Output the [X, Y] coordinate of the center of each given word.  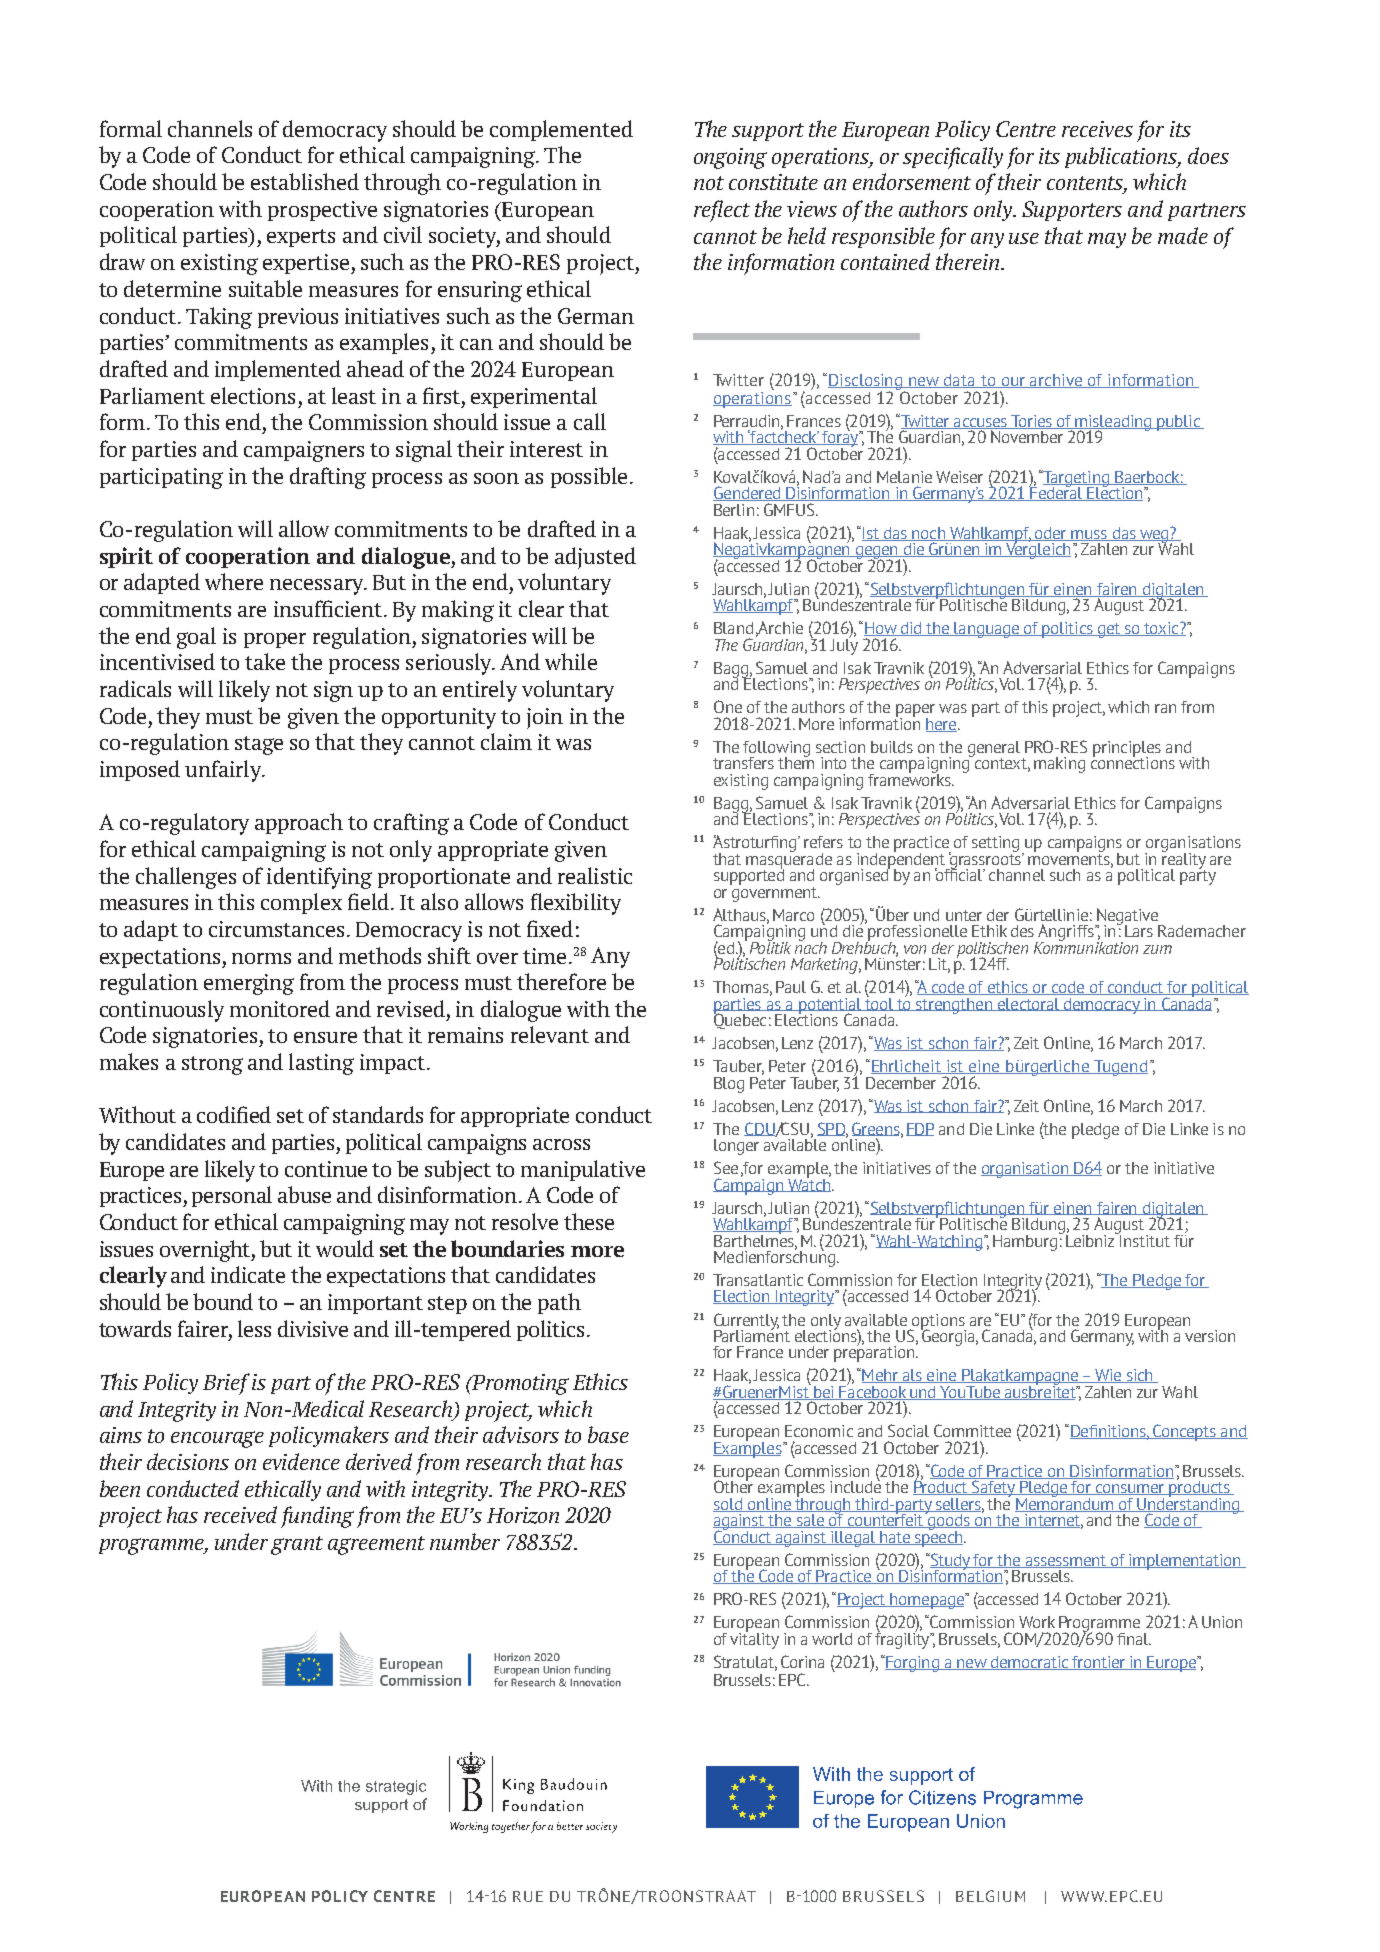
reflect [722, 211]
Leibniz [1092, 1239]
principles [1127, 750]
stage [259, 745]
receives [1097, 129]
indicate [248, 1274]
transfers [743, 763]
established [305, 181]
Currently [746, 1322]
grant [297, 1545]
